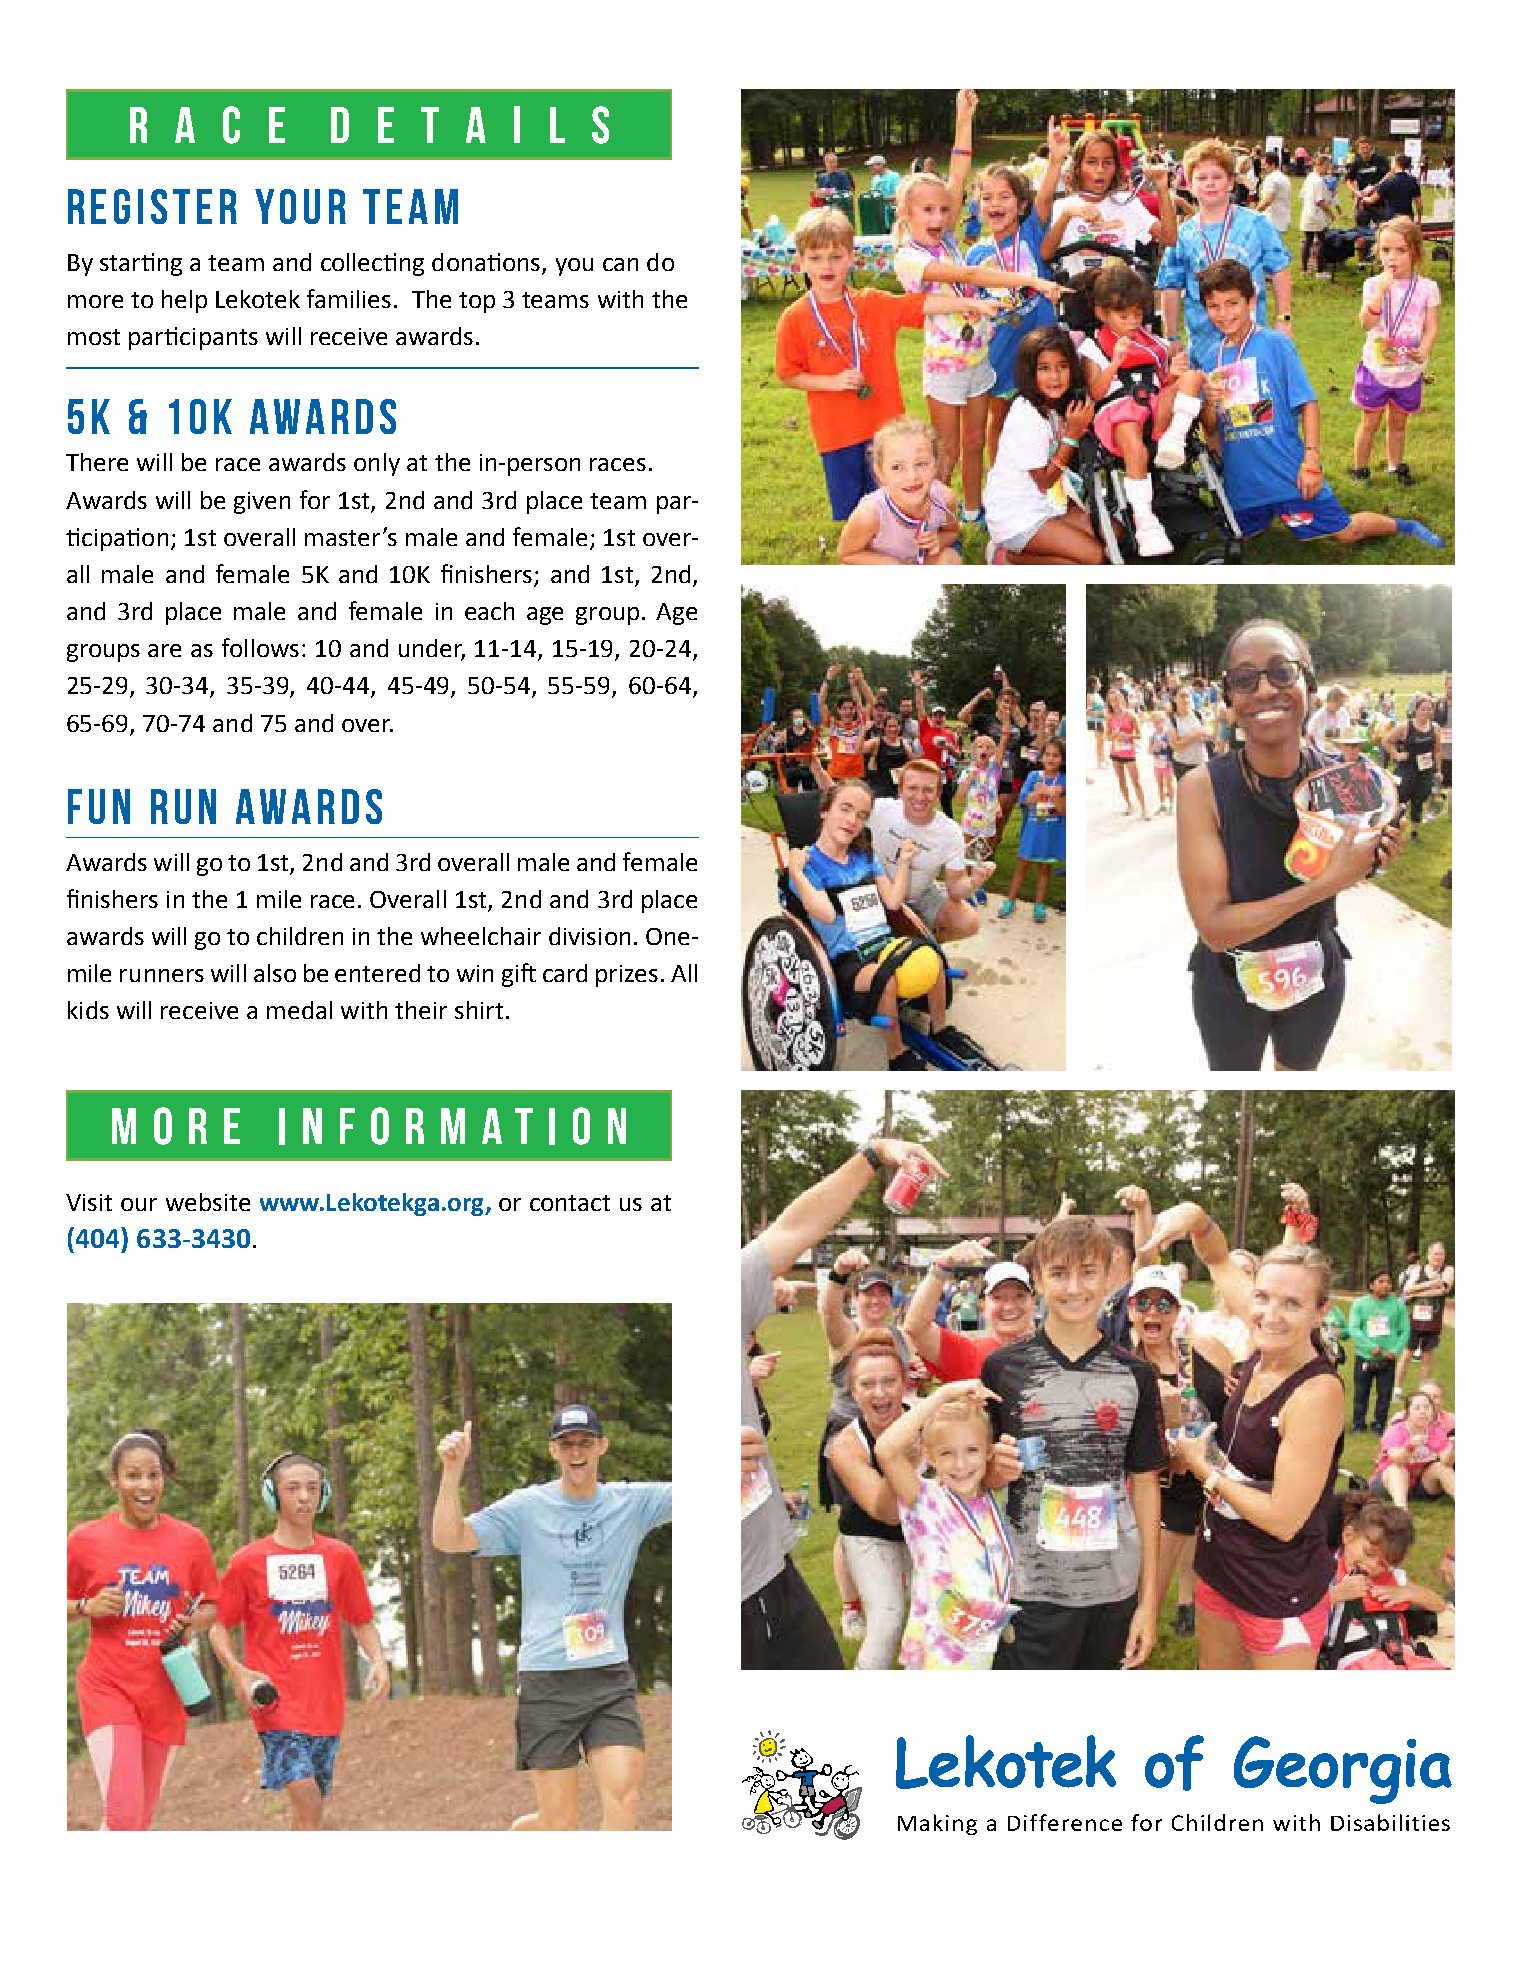  What do you see at coordinates (489, 611) in the image?
I see `each` at bounding box center [489, 611].
